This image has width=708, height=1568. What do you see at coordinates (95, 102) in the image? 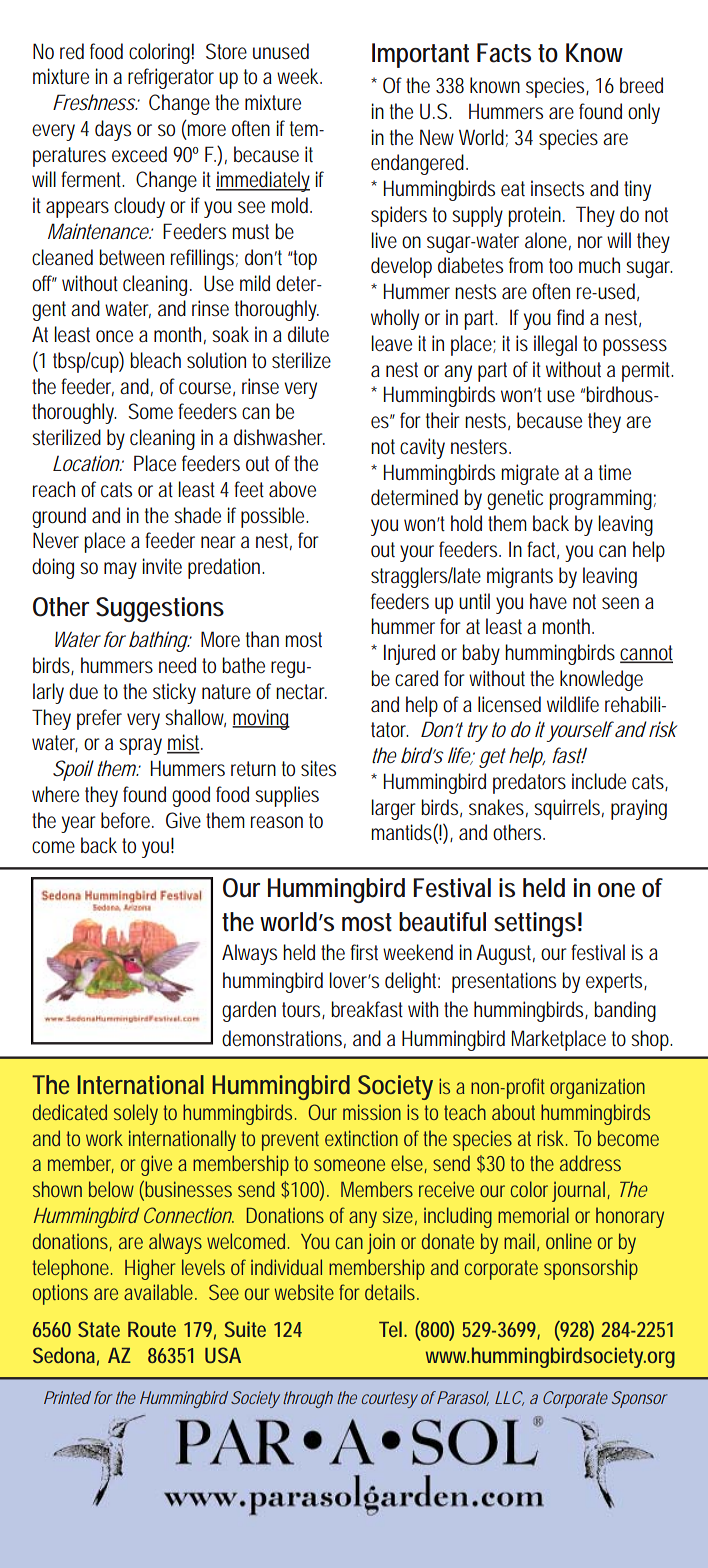
I see `Freshness` at bounding box center [95, 102].
